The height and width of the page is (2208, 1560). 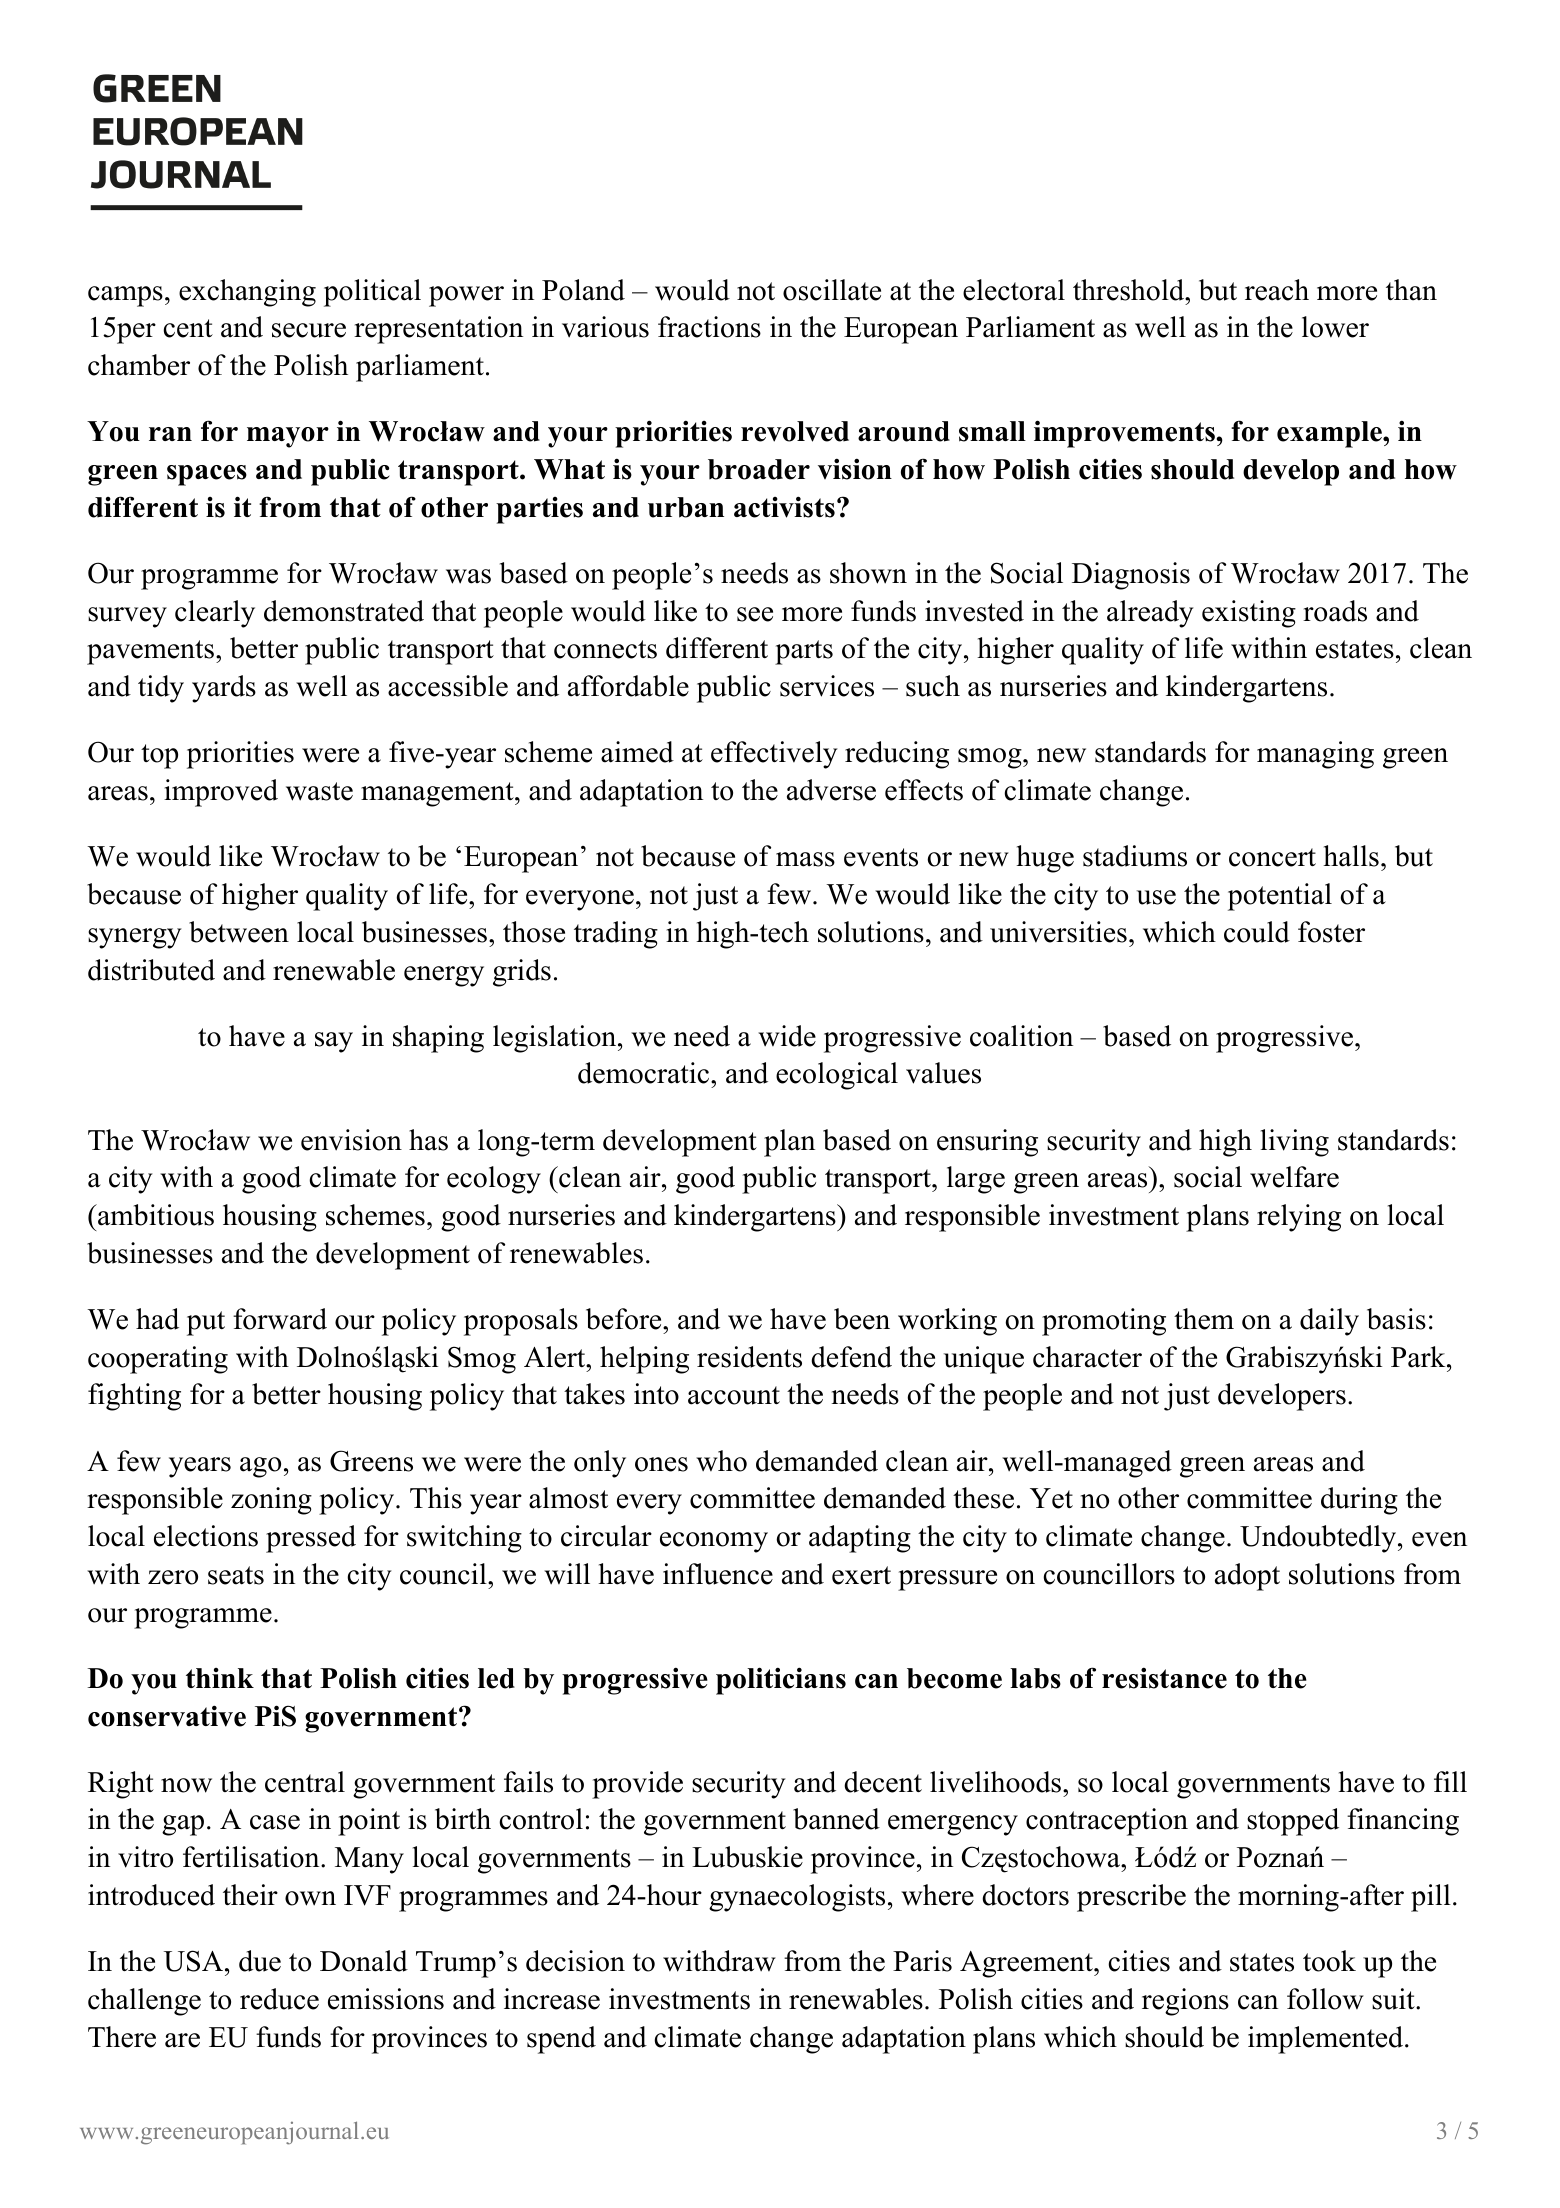 I want to click on lower, so click(x=1335, y=327).
